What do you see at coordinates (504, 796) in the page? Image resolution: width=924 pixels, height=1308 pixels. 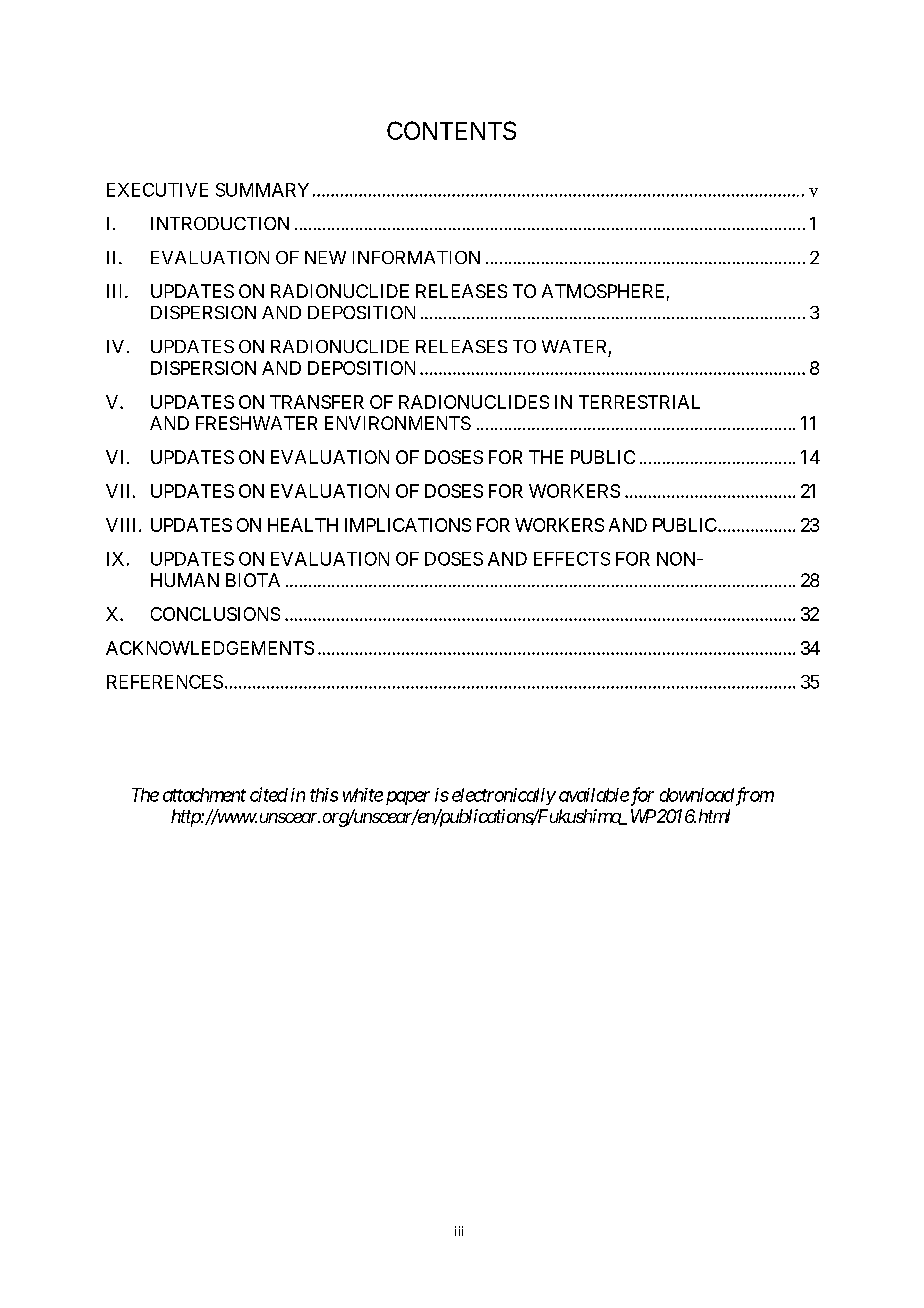 I see `electronically` at bounding box center [504, 796].
